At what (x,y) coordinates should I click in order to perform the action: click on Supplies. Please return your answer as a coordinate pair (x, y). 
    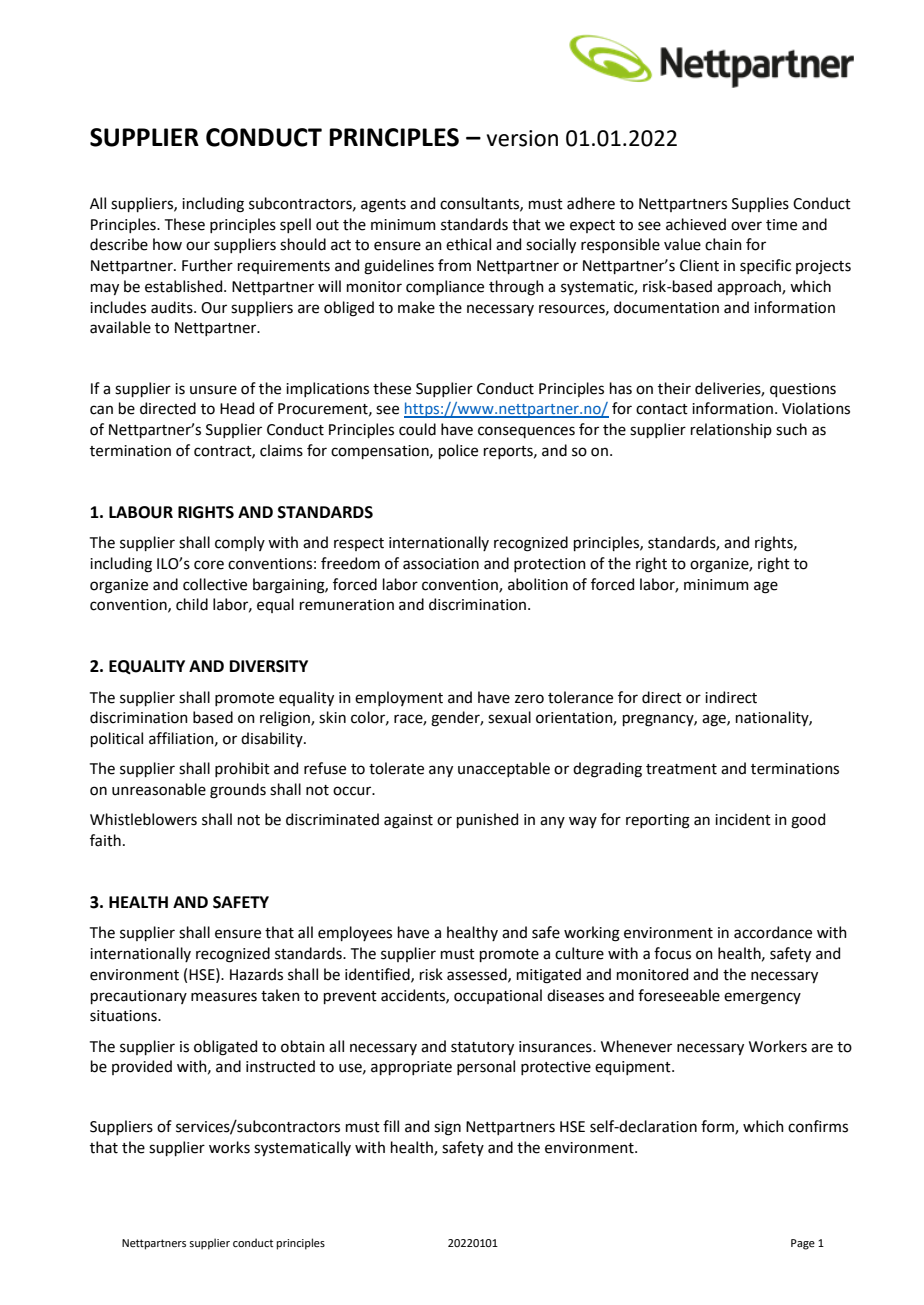
    Looking at the image, I should click on (760, 204).
